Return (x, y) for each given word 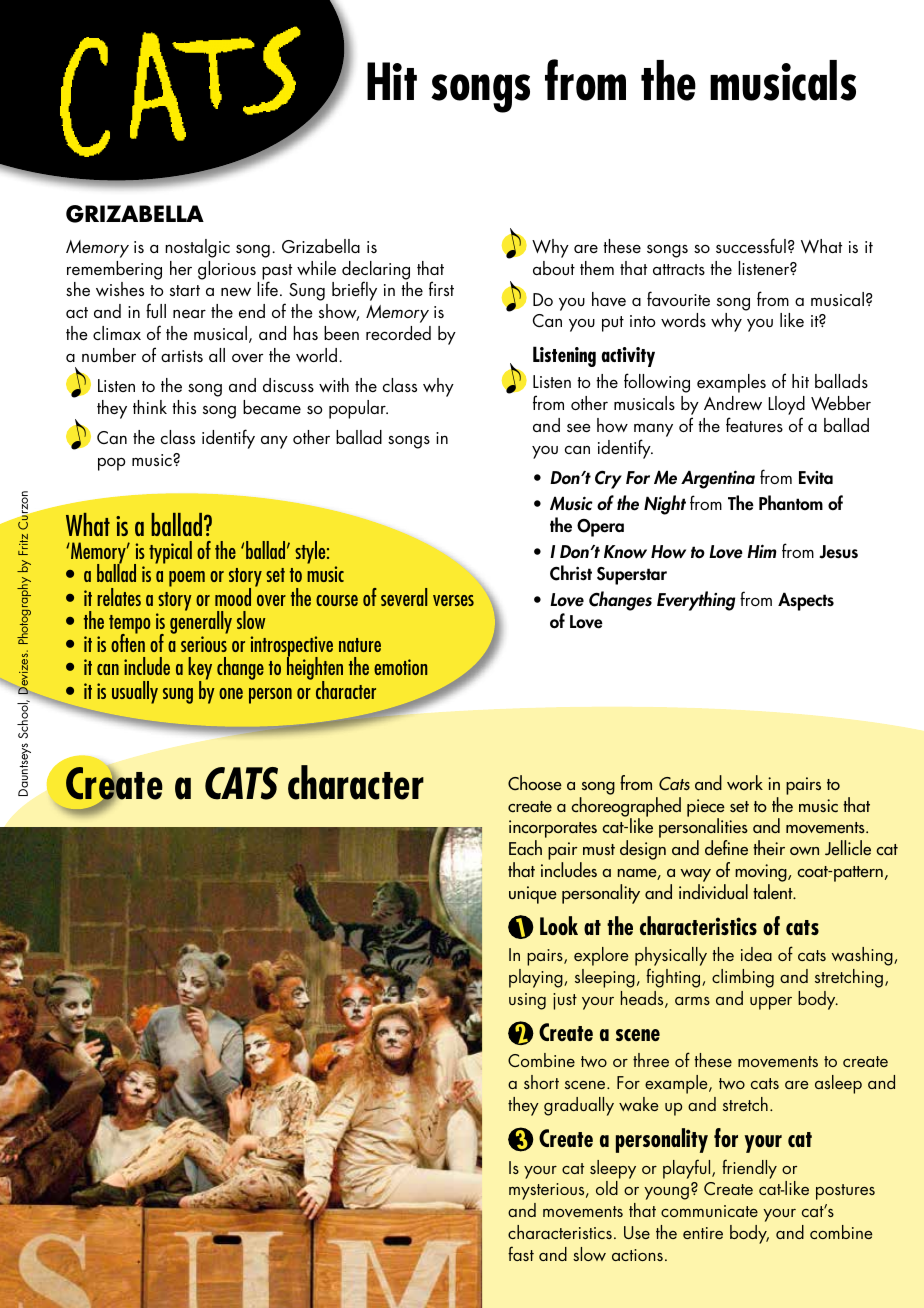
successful (751, 245)
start (185, 290)
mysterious (548, 1191)
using (527, 1001)
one (231, 693)
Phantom (791, 503)
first (441, 288)
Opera (600, 528)
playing (537, 978)
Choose (535, 783)
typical (170, 552)
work (745, 782)
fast (521, 1253)
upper (771, 1003)
